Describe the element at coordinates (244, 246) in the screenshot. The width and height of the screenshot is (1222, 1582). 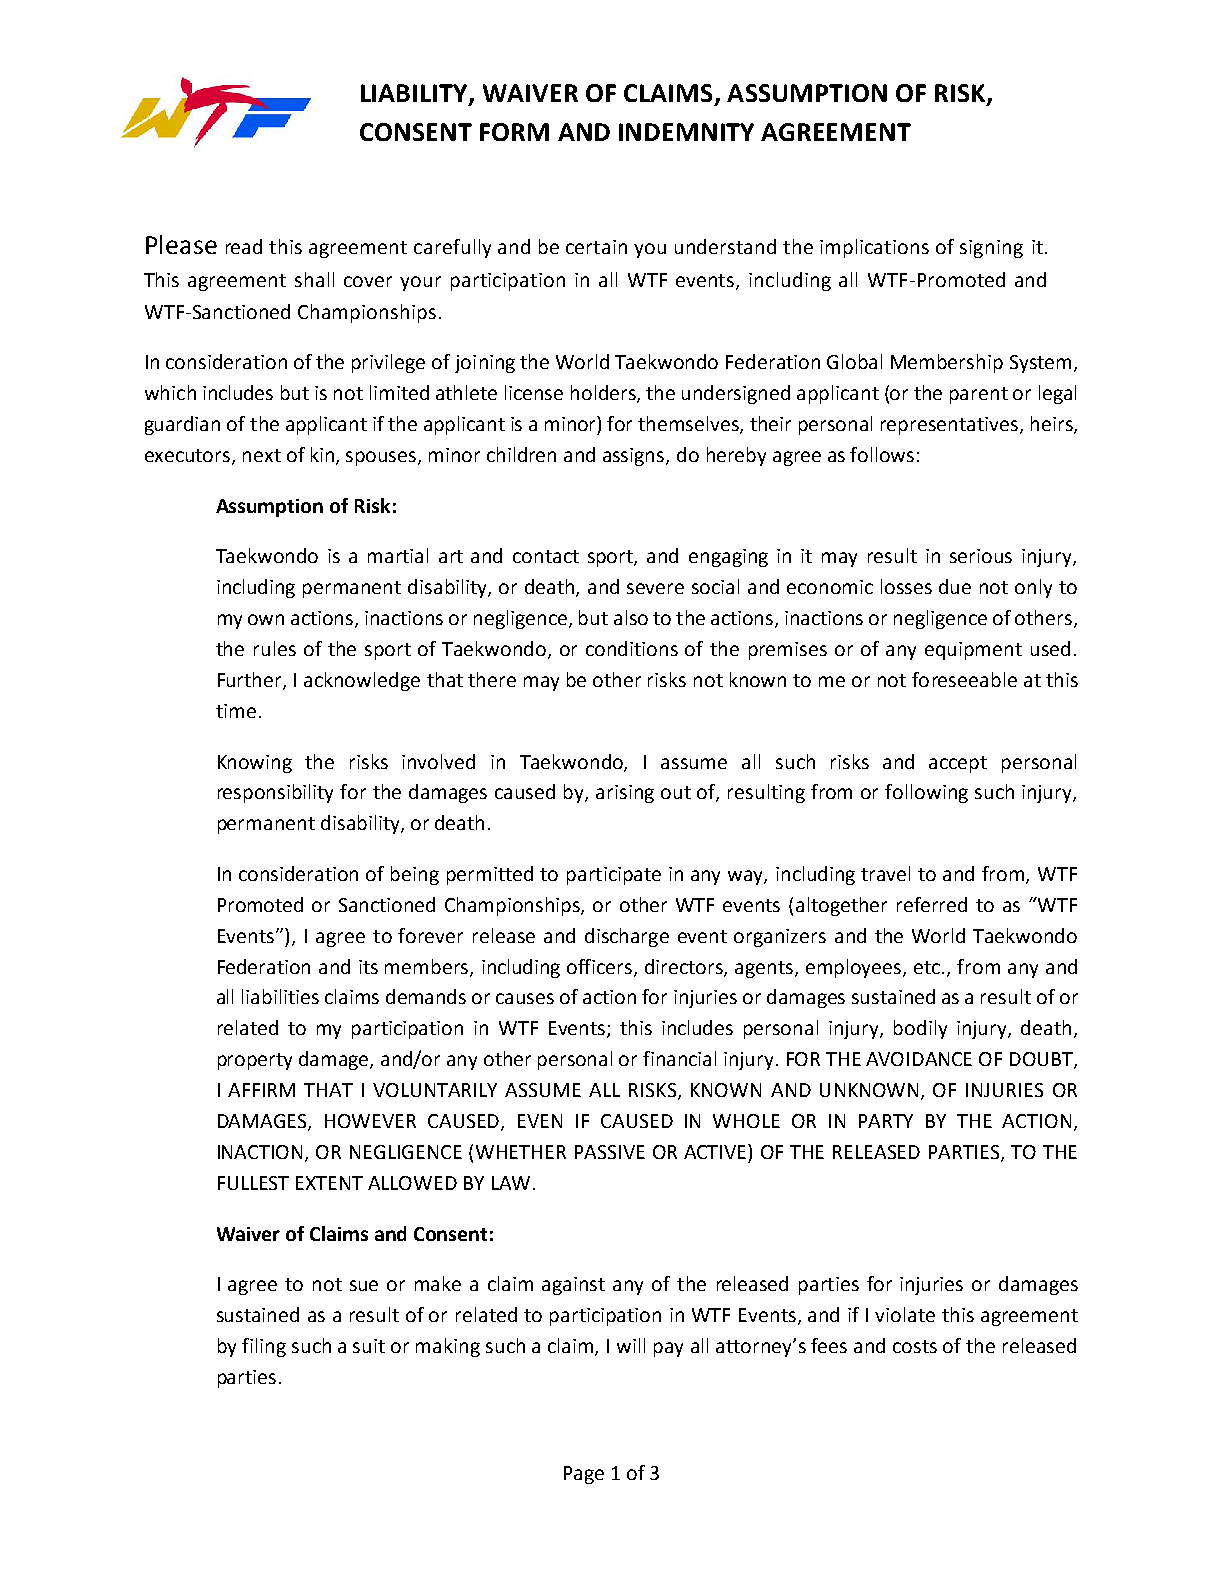
I see `read` at that location.
